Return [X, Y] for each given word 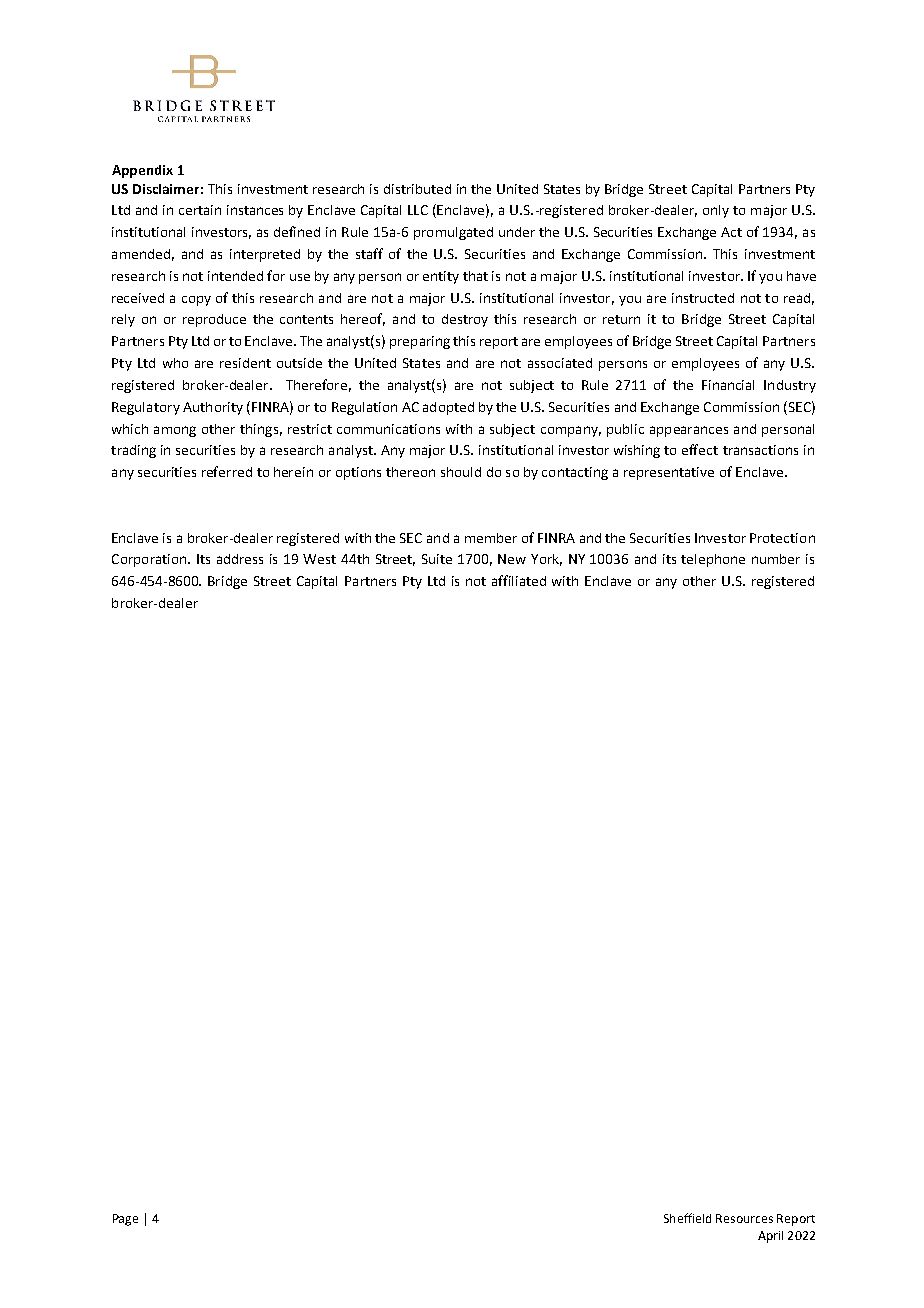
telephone [713, 560]
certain [200, 210]
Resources [744, 1218]
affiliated [519, 580]
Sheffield [687, 1218]
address [240, 559]
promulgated [453, 233]
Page [125, 1220]
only [716, 211]
